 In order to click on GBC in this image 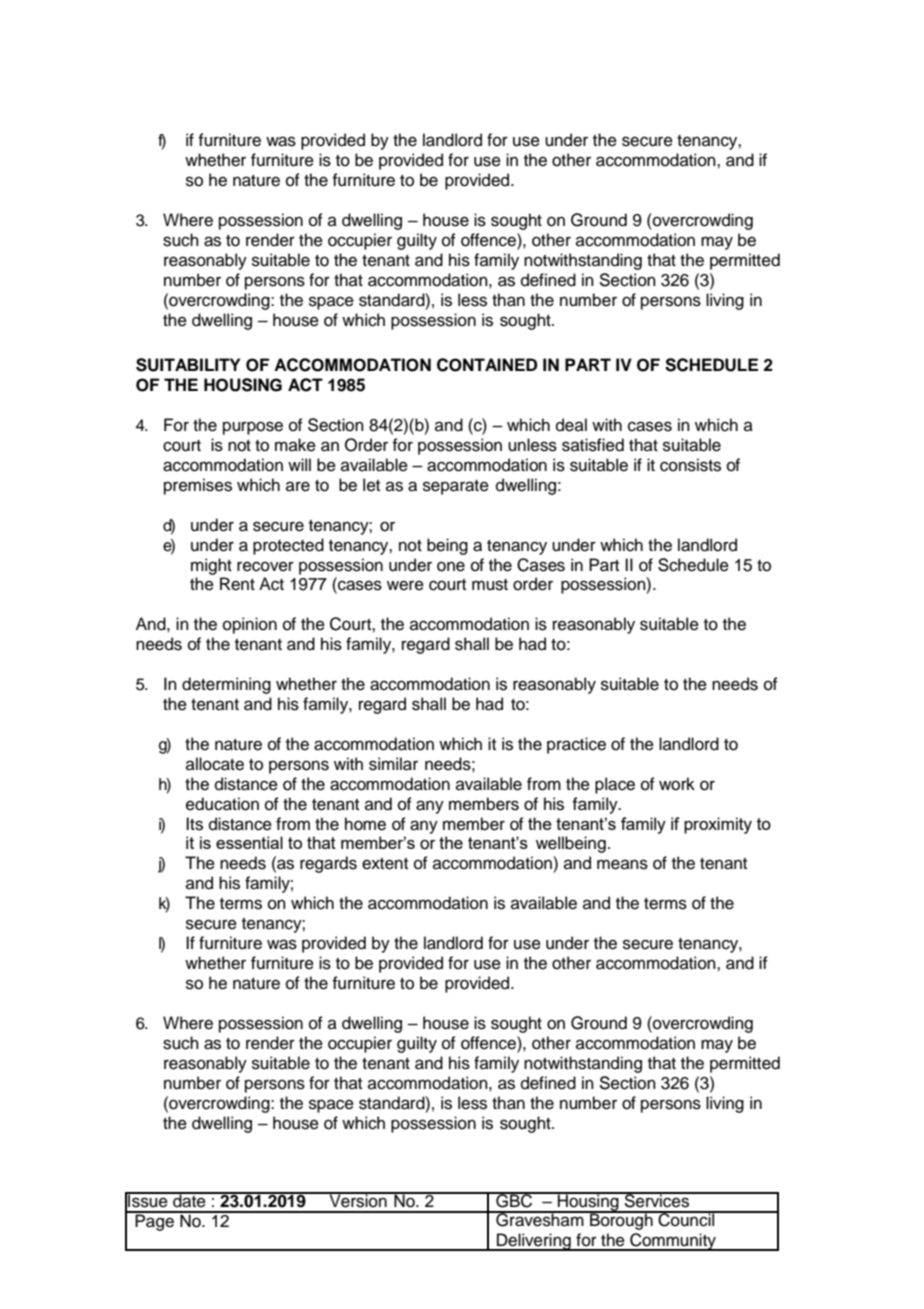, I will do `click(514, 1200)`.
